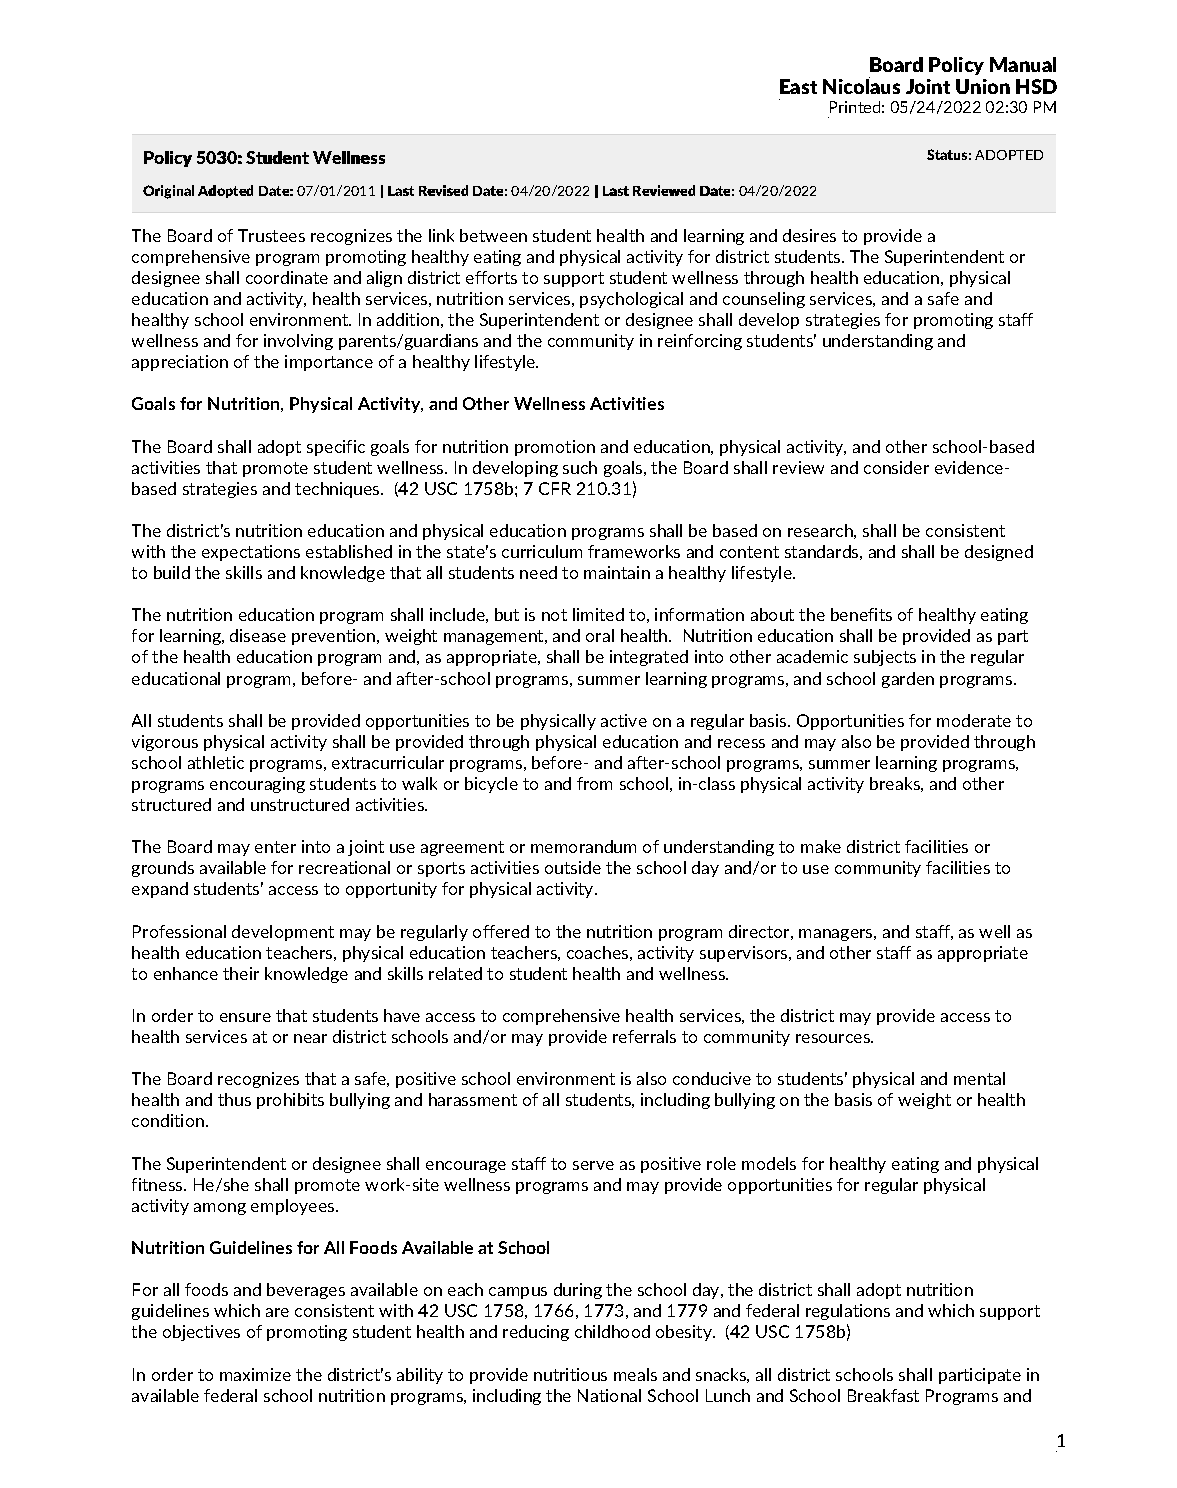  What do you see at coordinates (216, 762) in the image?
I see `athletic` at bounding box center [216, 762].
